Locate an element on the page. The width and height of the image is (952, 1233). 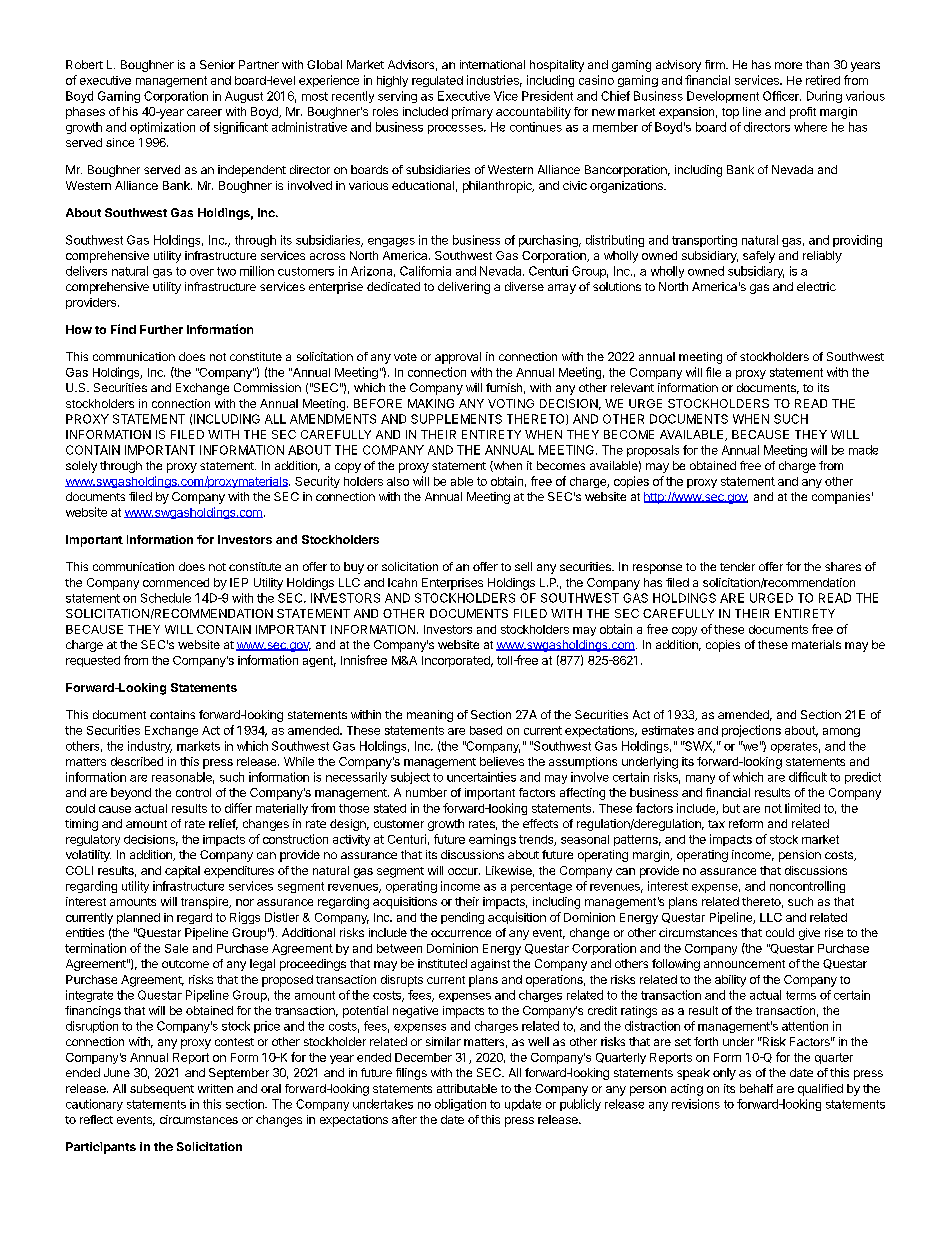
earnings is located at coordinates (492, 840).
